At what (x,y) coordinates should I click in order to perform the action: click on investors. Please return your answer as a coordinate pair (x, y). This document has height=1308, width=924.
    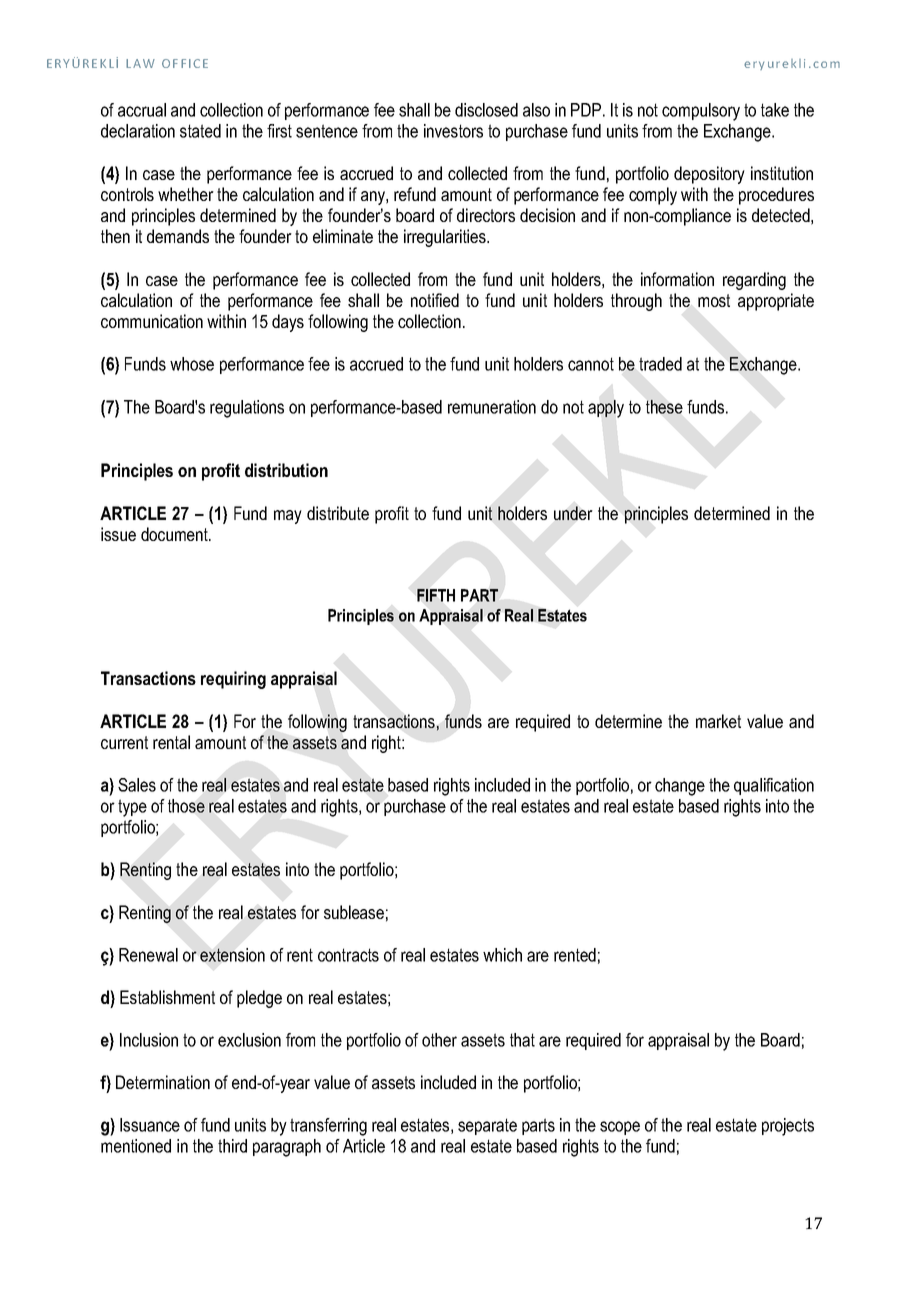
    Looking at the image, I should click on (453, 131).
